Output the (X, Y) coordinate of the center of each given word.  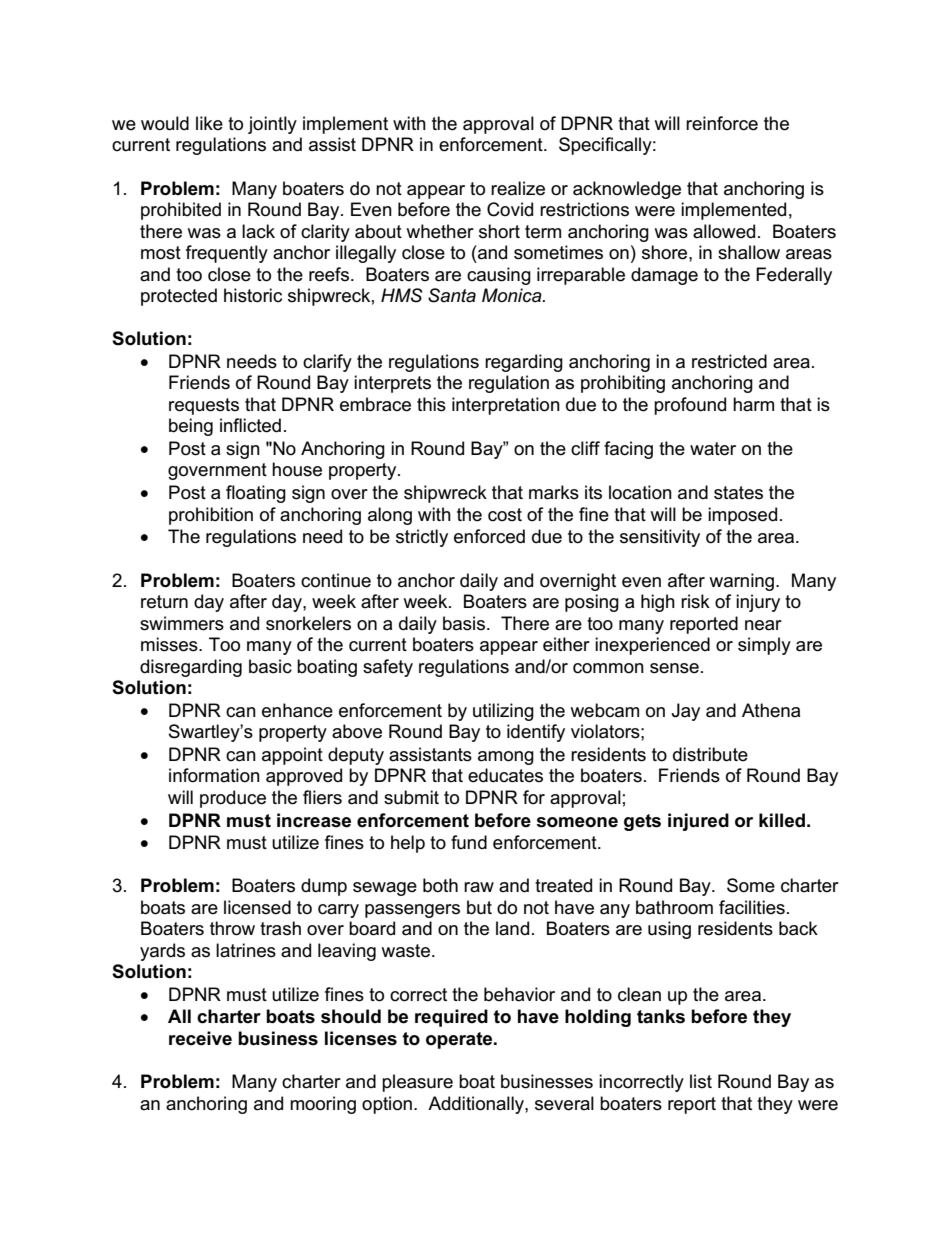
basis (464, 623)
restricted (729, 361)
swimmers (182, 623)
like (209, 123)
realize (518, 188)
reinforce (722, 123)
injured (698, 822)
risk (695, 601)
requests (204, 406)
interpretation (506, 406)
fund (469, 842)
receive (200, 1038)
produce (233, 799)
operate (460, 1040)
